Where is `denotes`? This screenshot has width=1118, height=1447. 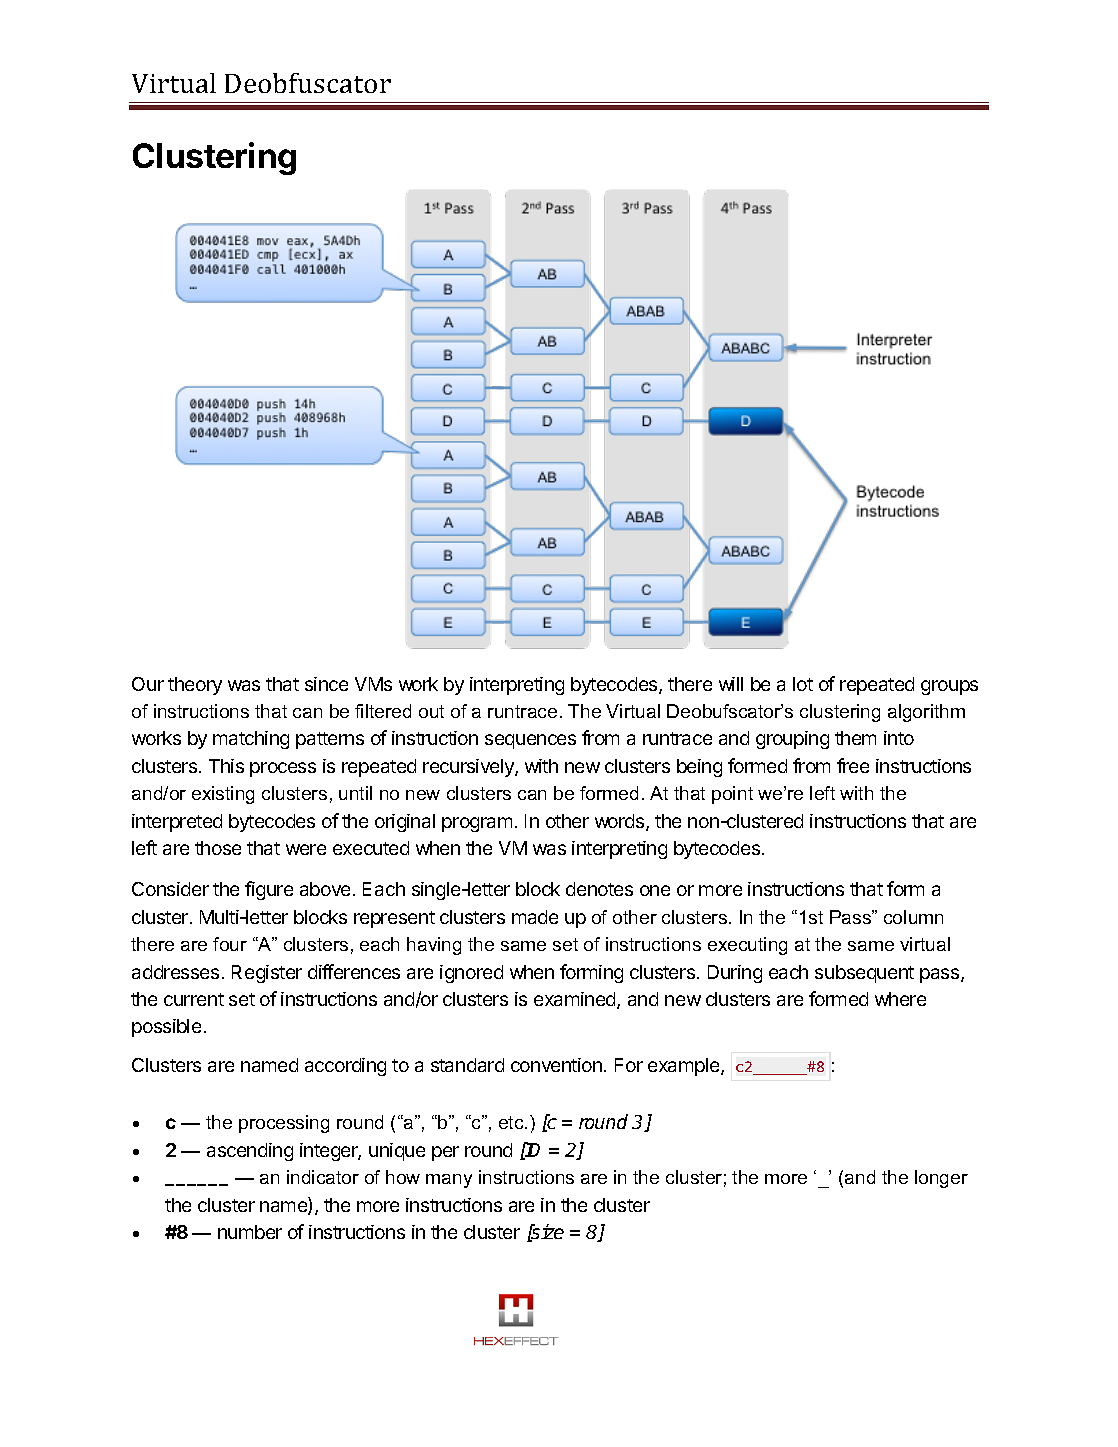
denotes is located at coordinates (599, 889).
